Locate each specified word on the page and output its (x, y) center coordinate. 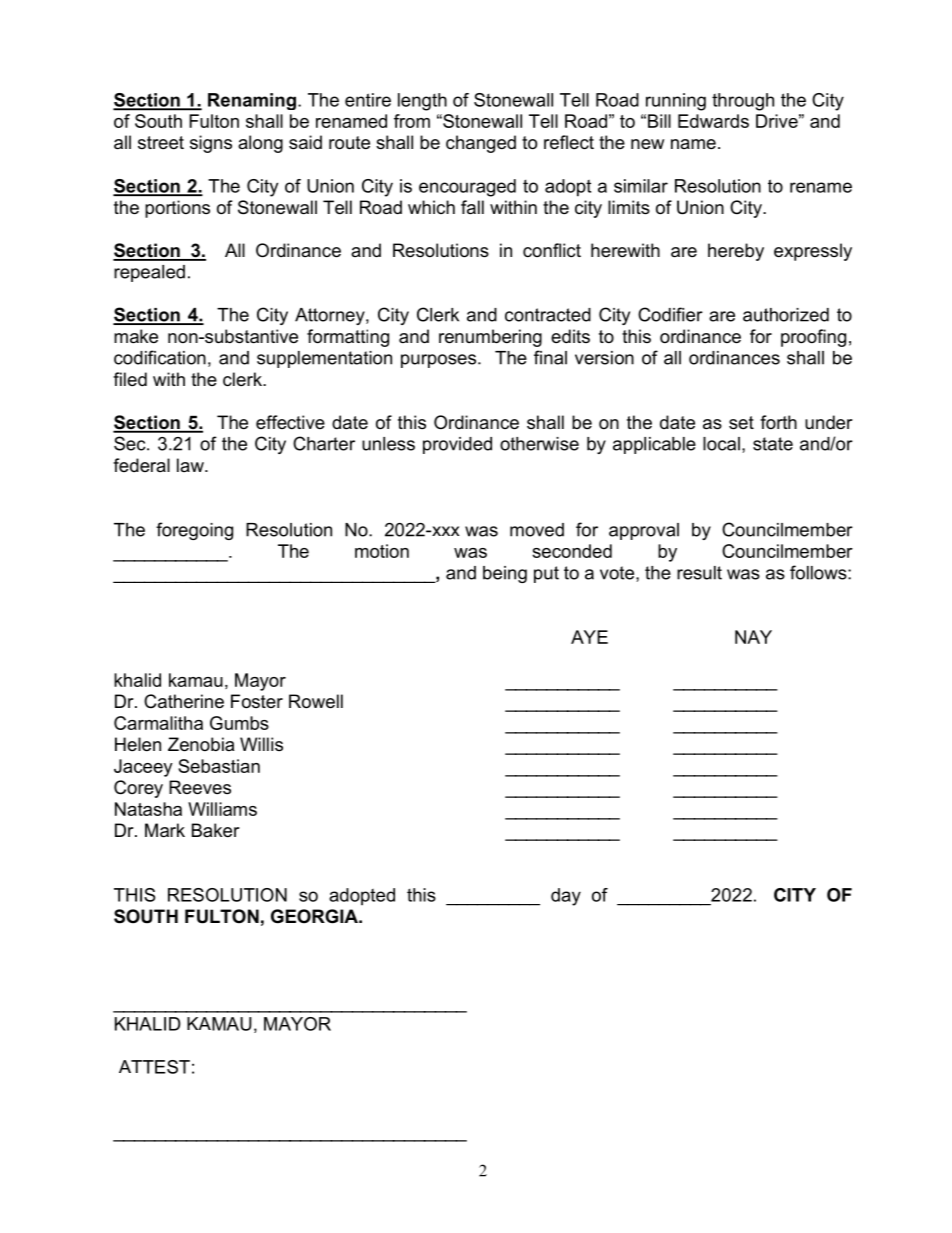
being (505, 574)
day (566, 897)
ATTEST (154, 1067)
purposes (438, 361)
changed (481, 144)
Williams (222, 809)
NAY (753, 637)
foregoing (194, 531)
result (699, 573)
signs (211, 144)
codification (160, 357)
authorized (786, 315)
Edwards (713, 121)
